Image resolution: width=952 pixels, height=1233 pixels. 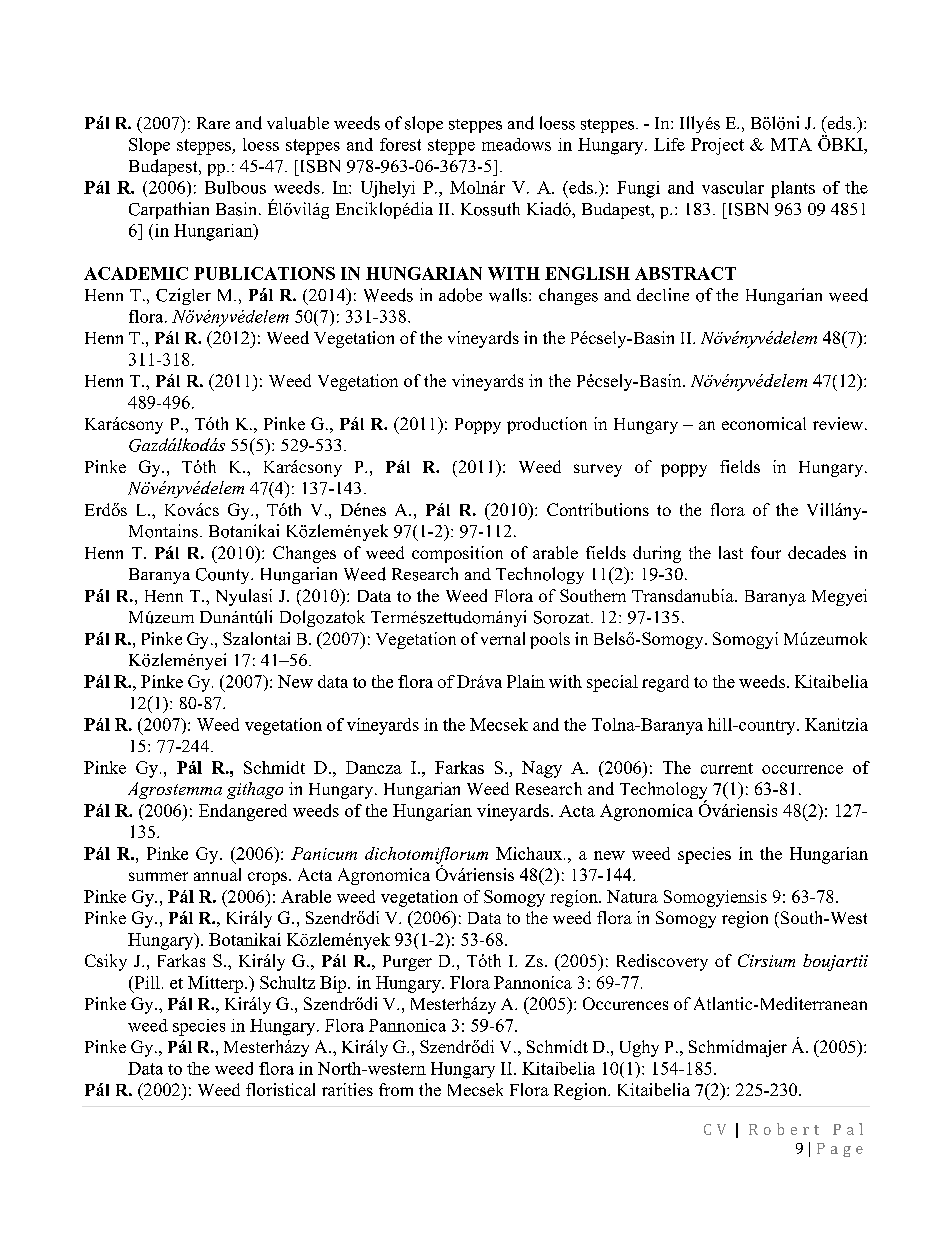 I want to click on Nagy, so click(x=542, y=769).
